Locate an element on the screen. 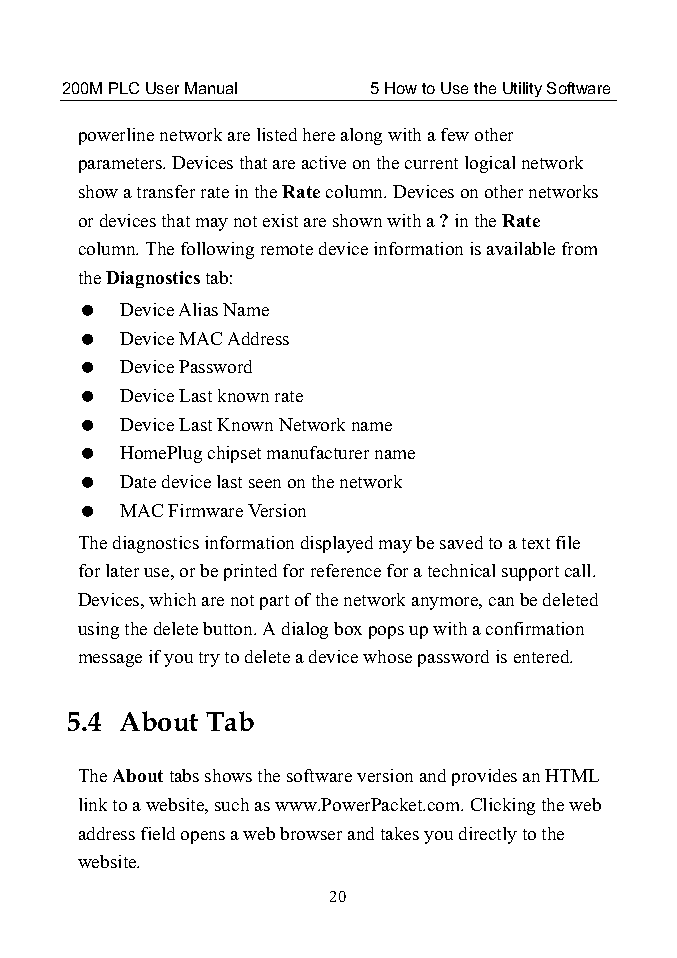 The image size is (677, 958). browser is located at coordinates (311, 833).
